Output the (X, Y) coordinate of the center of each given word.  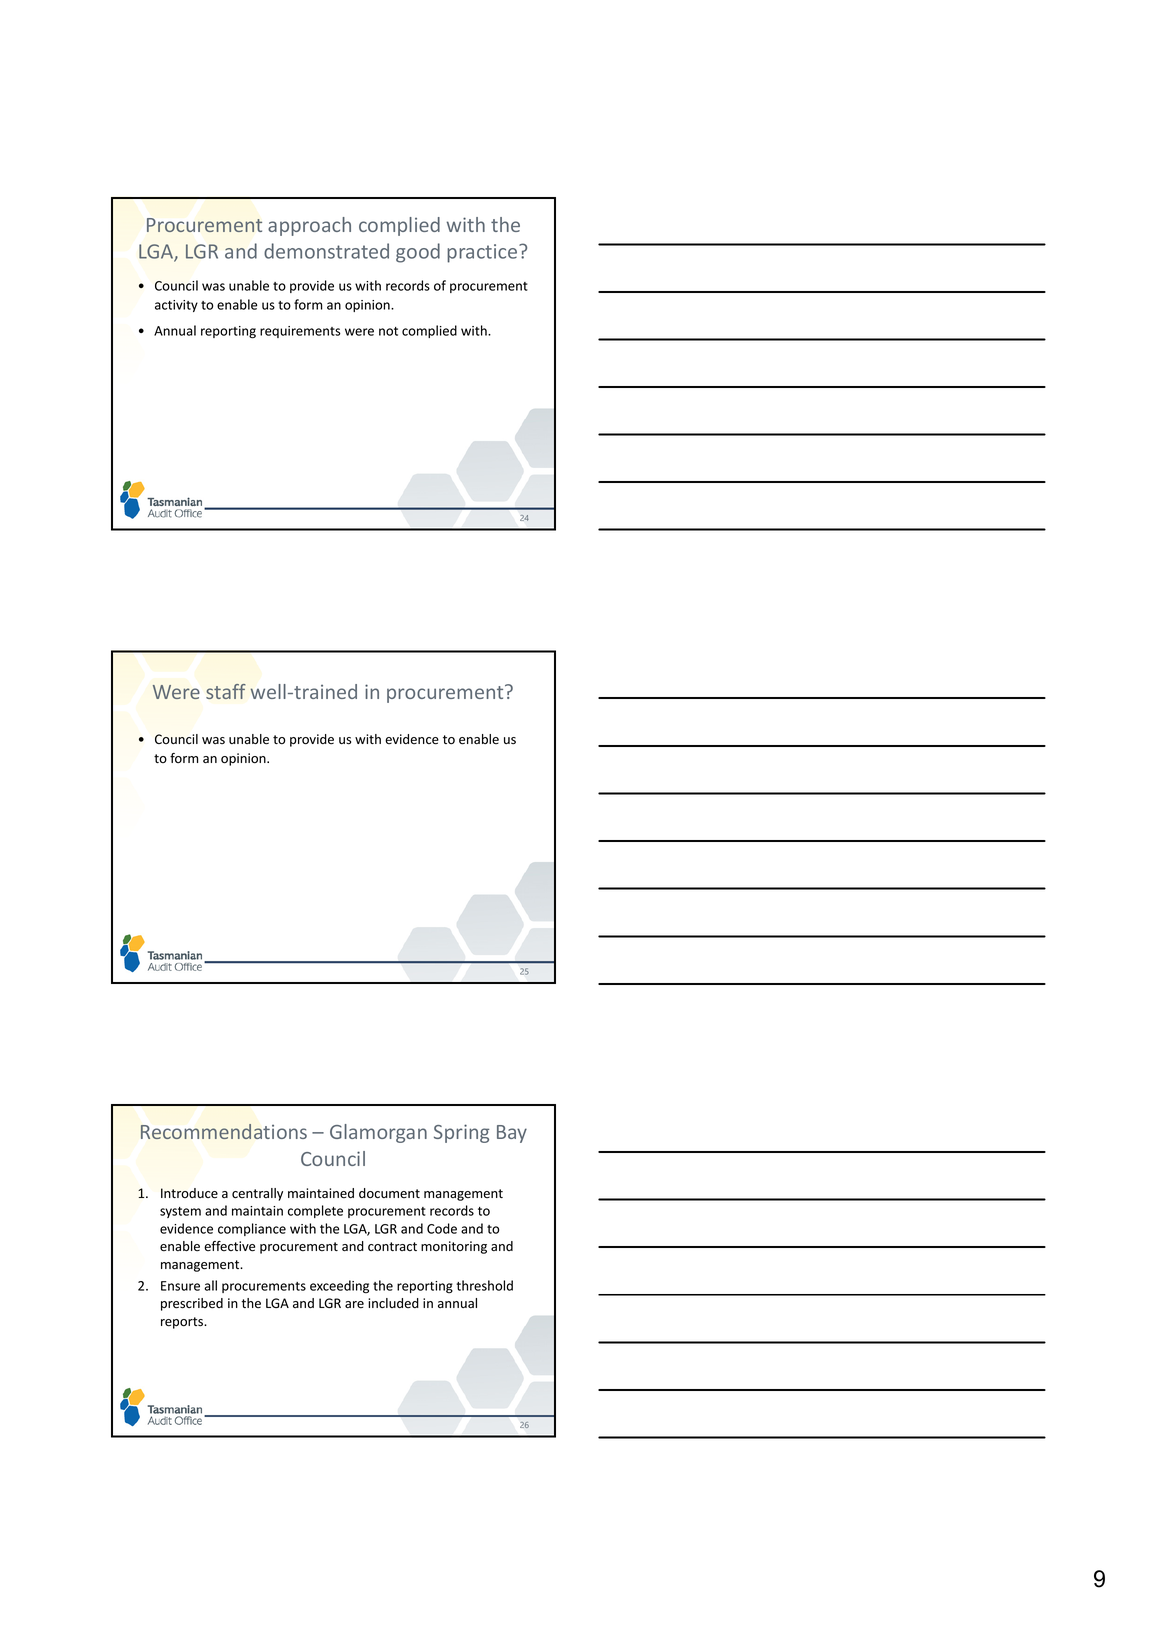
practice (483, 253)
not (388, 331)
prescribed (192, 1304)
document (389, 1193)
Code (442, 1228)
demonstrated (326, 251)
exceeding (339, 1287)
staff (226, 691)
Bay (512, 1134)
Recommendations (224, 1131)
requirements (300, 332)
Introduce (189, 1193)
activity (176, 306)
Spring (461, 1133)
